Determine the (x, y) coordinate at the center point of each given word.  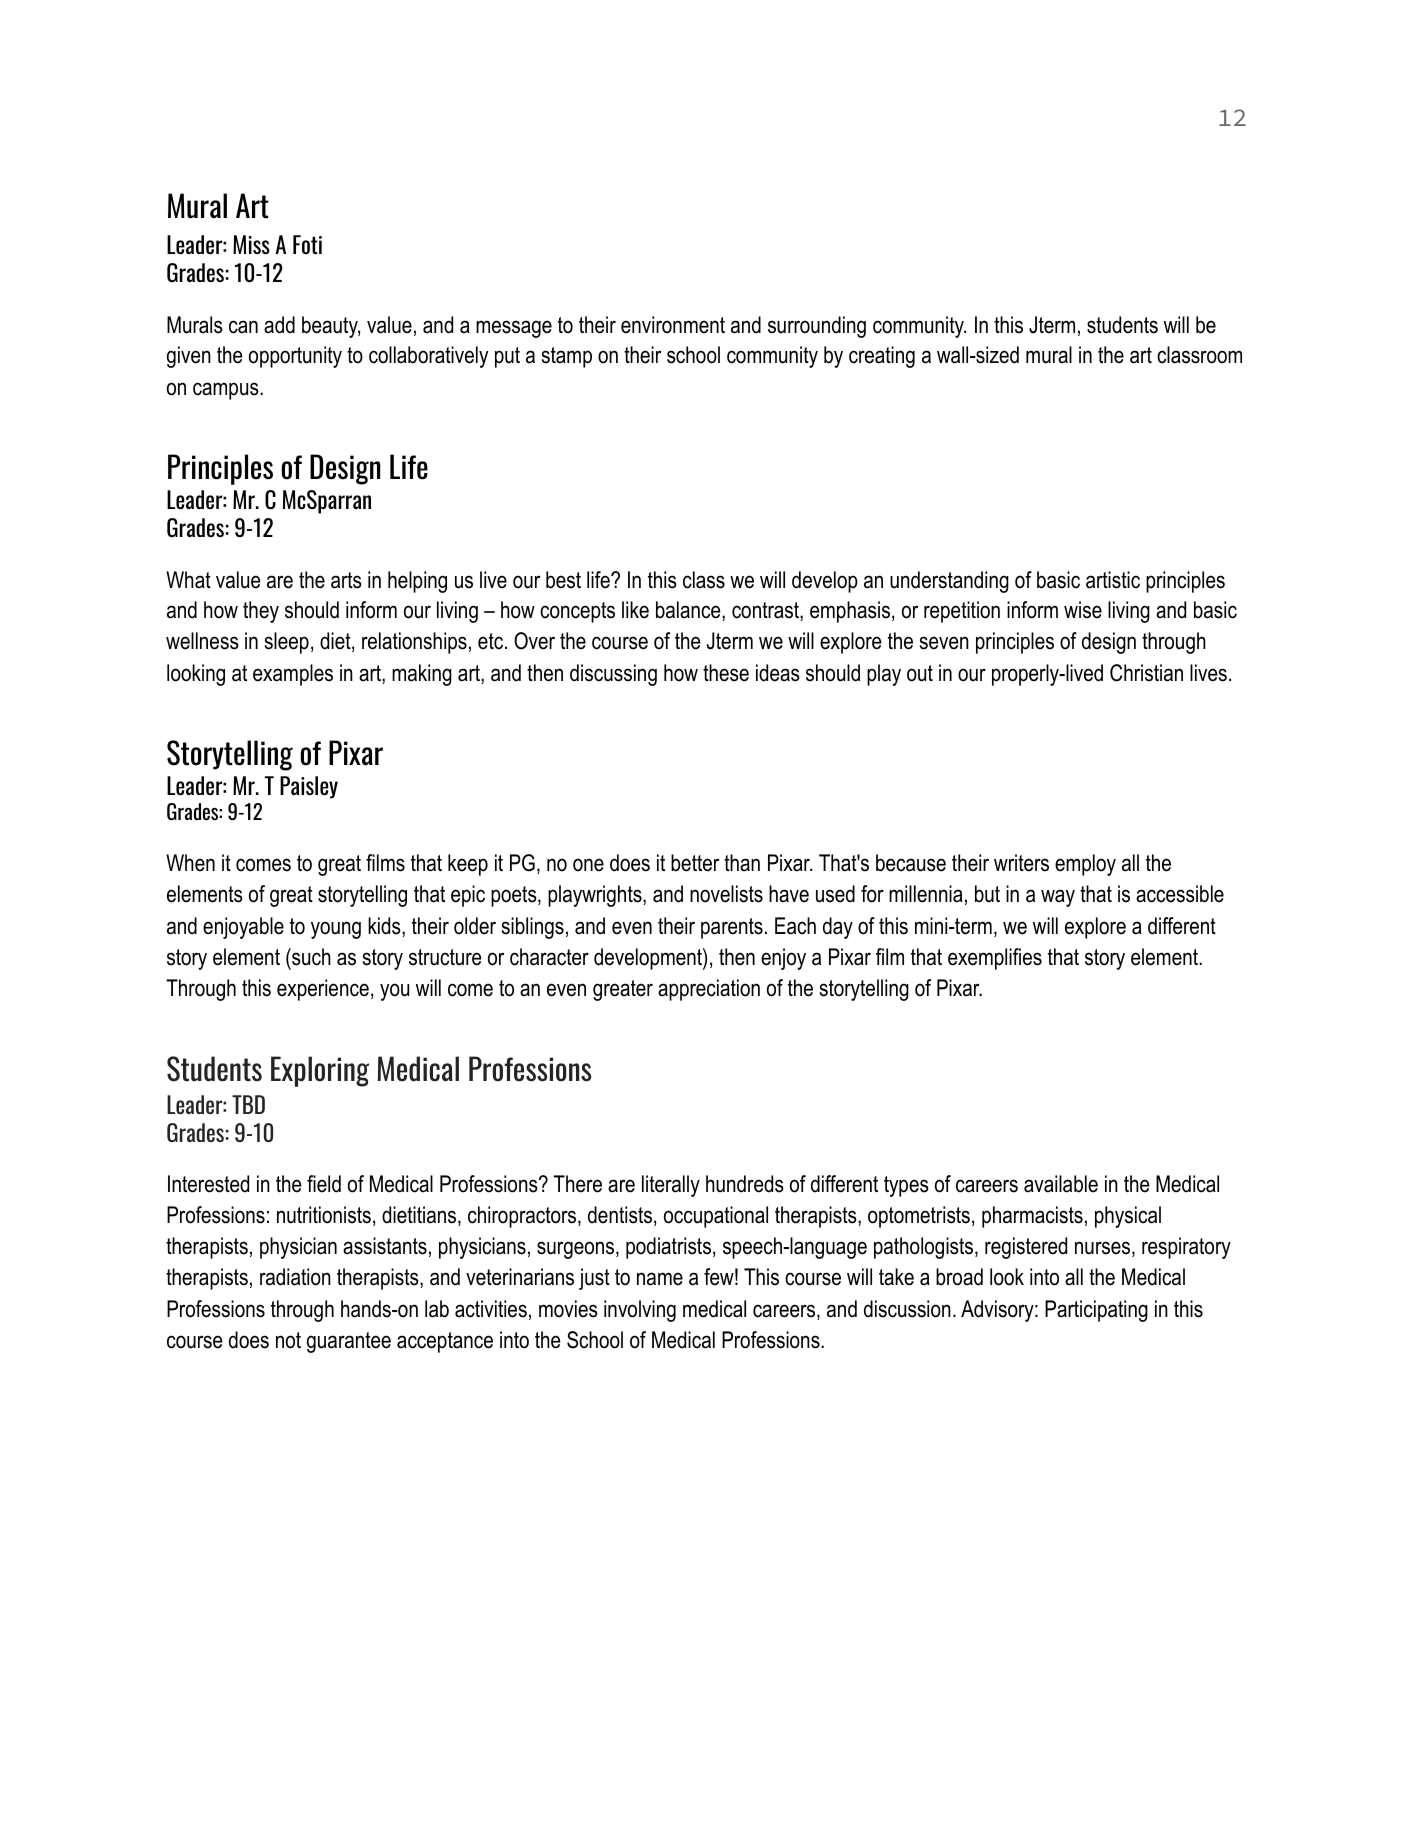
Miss (251, 244)
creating (882, 357)
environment (673, 325)
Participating (1096, 1311)
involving (640, 1311)
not (288, 1340)
